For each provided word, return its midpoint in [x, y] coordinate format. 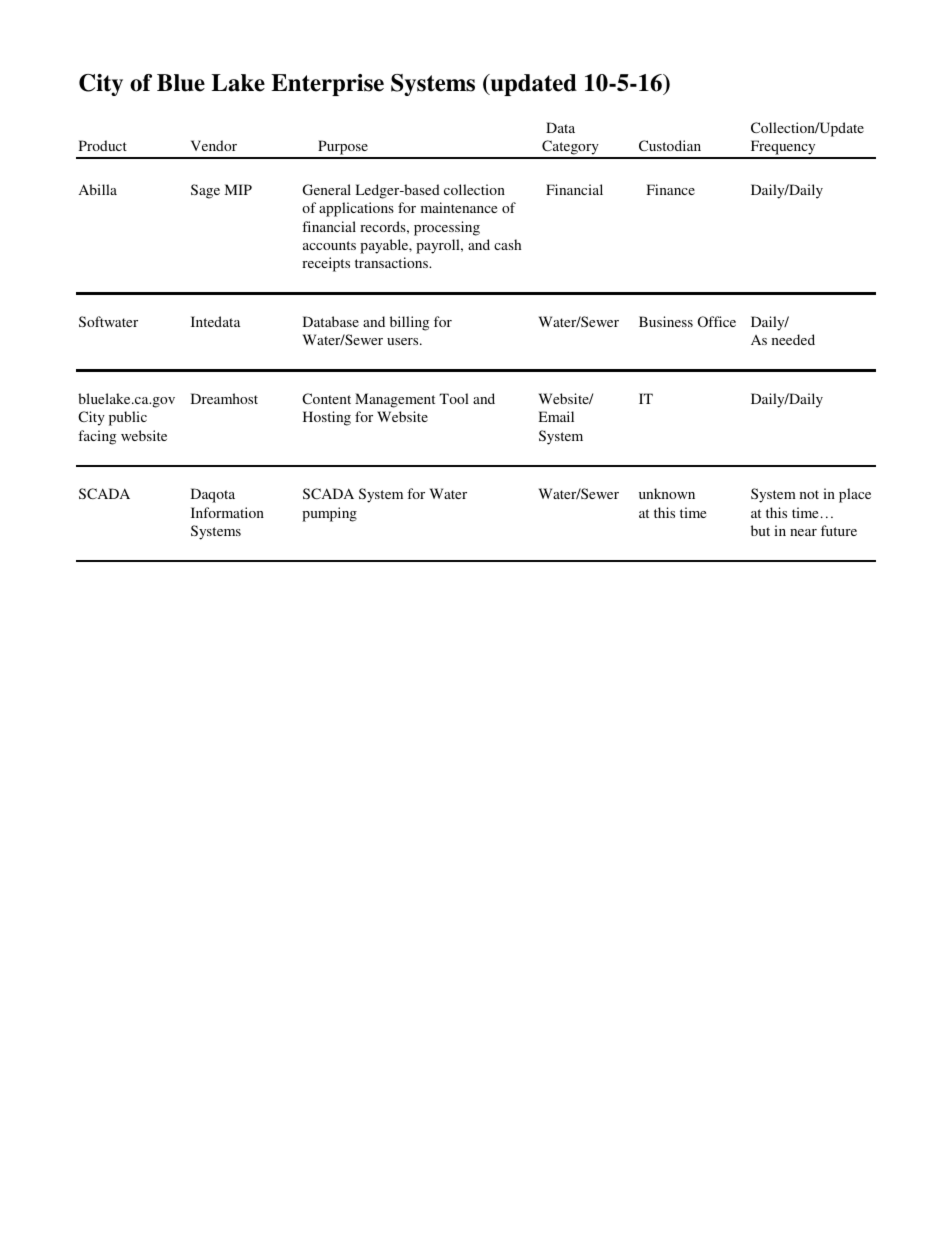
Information [227, 512]
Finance [671, 189]
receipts [326, 264]
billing [409, 323]
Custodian [670, 145]
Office [717, 321]
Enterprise [327, 85]
